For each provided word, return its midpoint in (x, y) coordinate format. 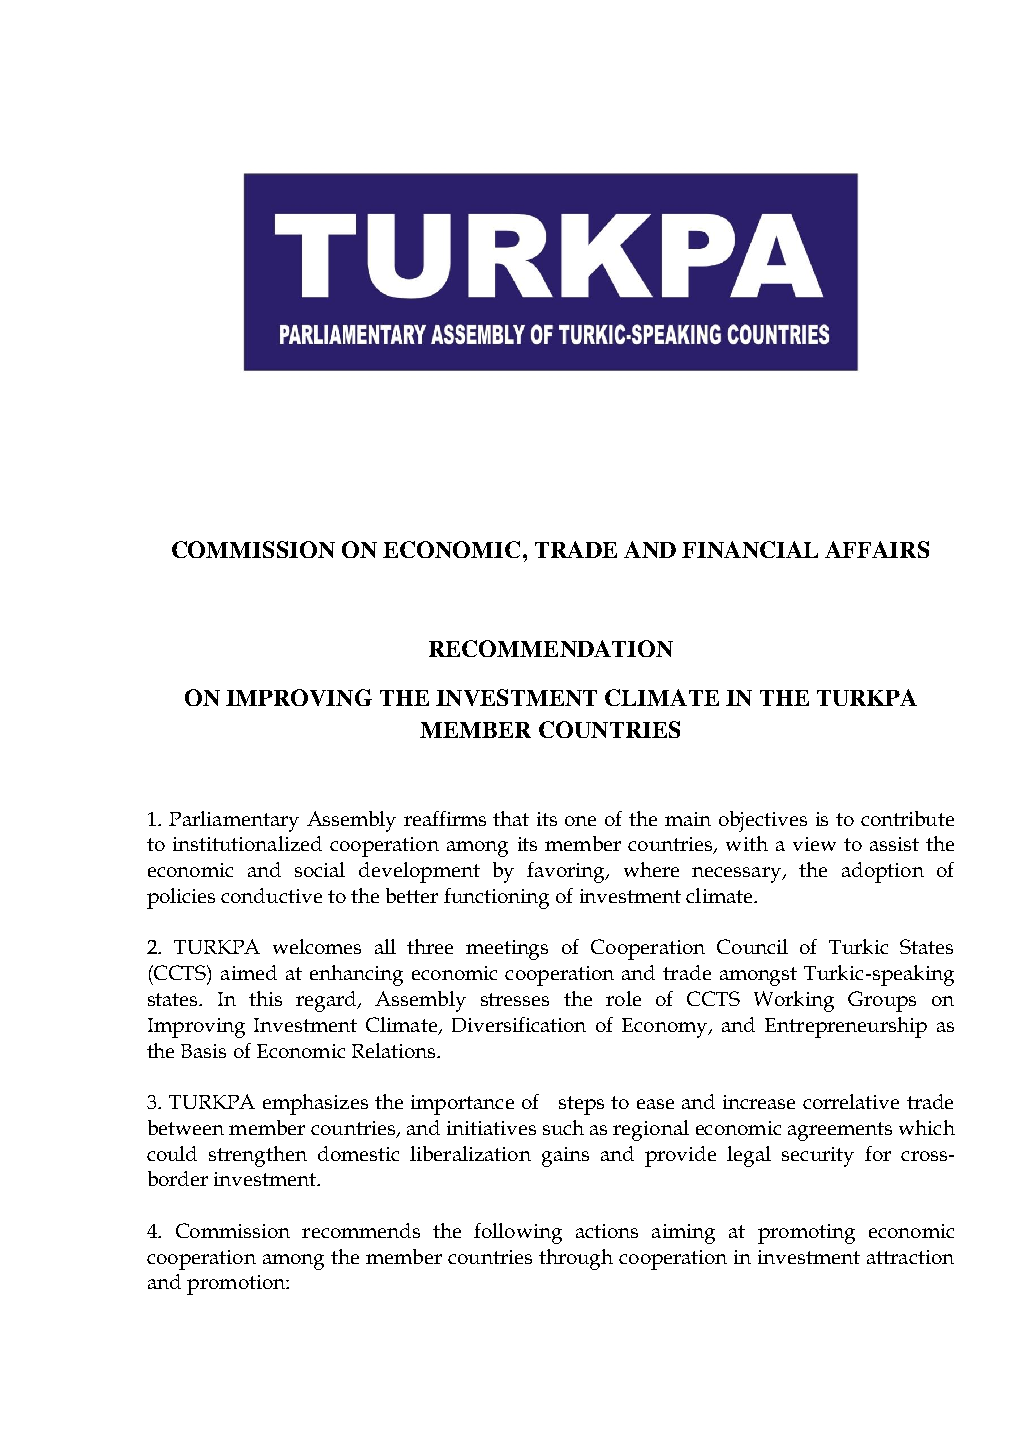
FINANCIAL (750, 549)
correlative (851, 1101)
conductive (271, 895)
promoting (806, 1234)
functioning (496, 898)
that (511, 818)
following (518, 1233)
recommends (361, 1230)
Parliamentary (234, 821)
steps (581, 1105)
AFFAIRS (877, 549)
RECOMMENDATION (551, 648)
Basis (203, 1051)
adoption (883, 872)
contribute (907, 818)
